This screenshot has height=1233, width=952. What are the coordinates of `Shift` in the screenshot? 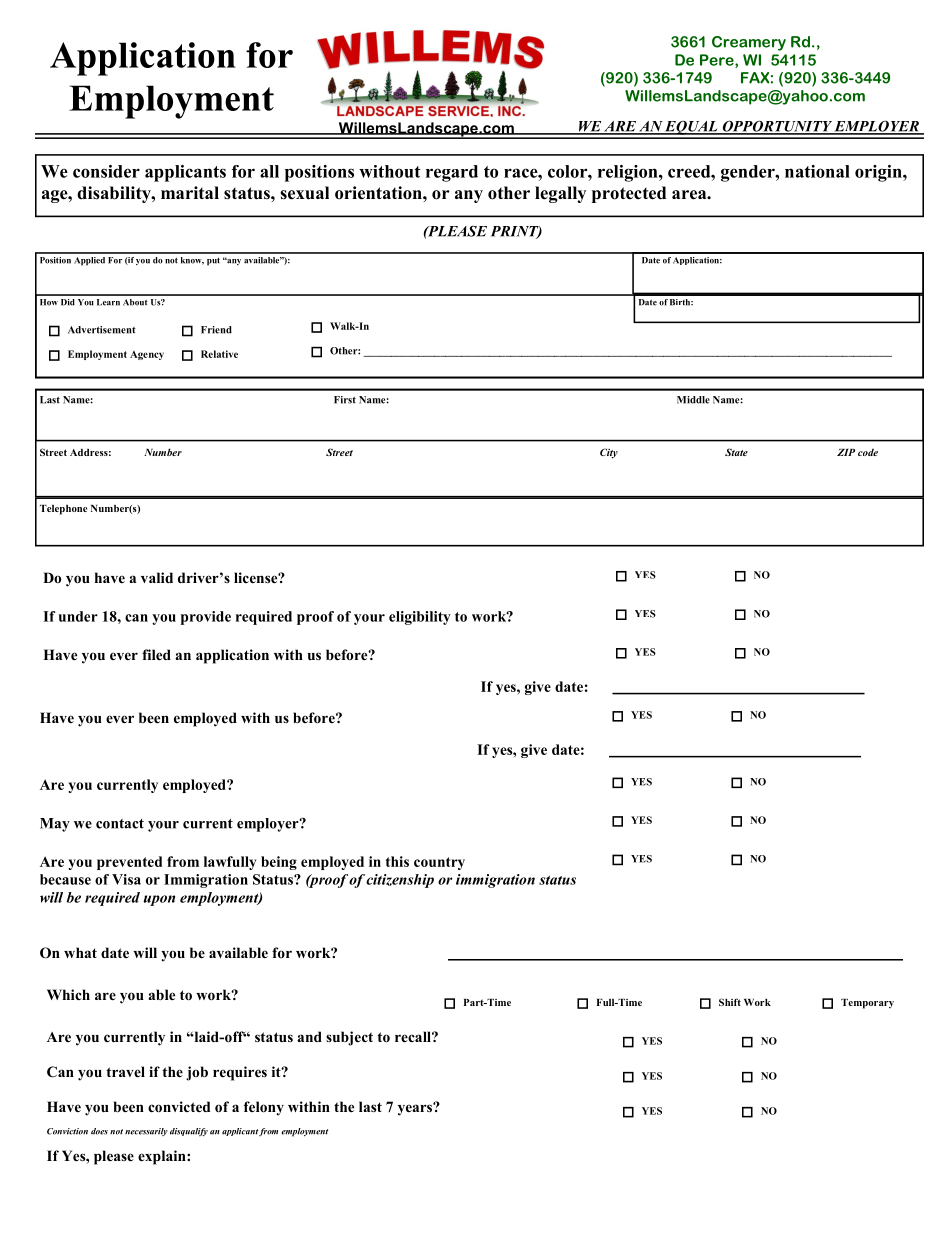 It's located at (730, 1002).
